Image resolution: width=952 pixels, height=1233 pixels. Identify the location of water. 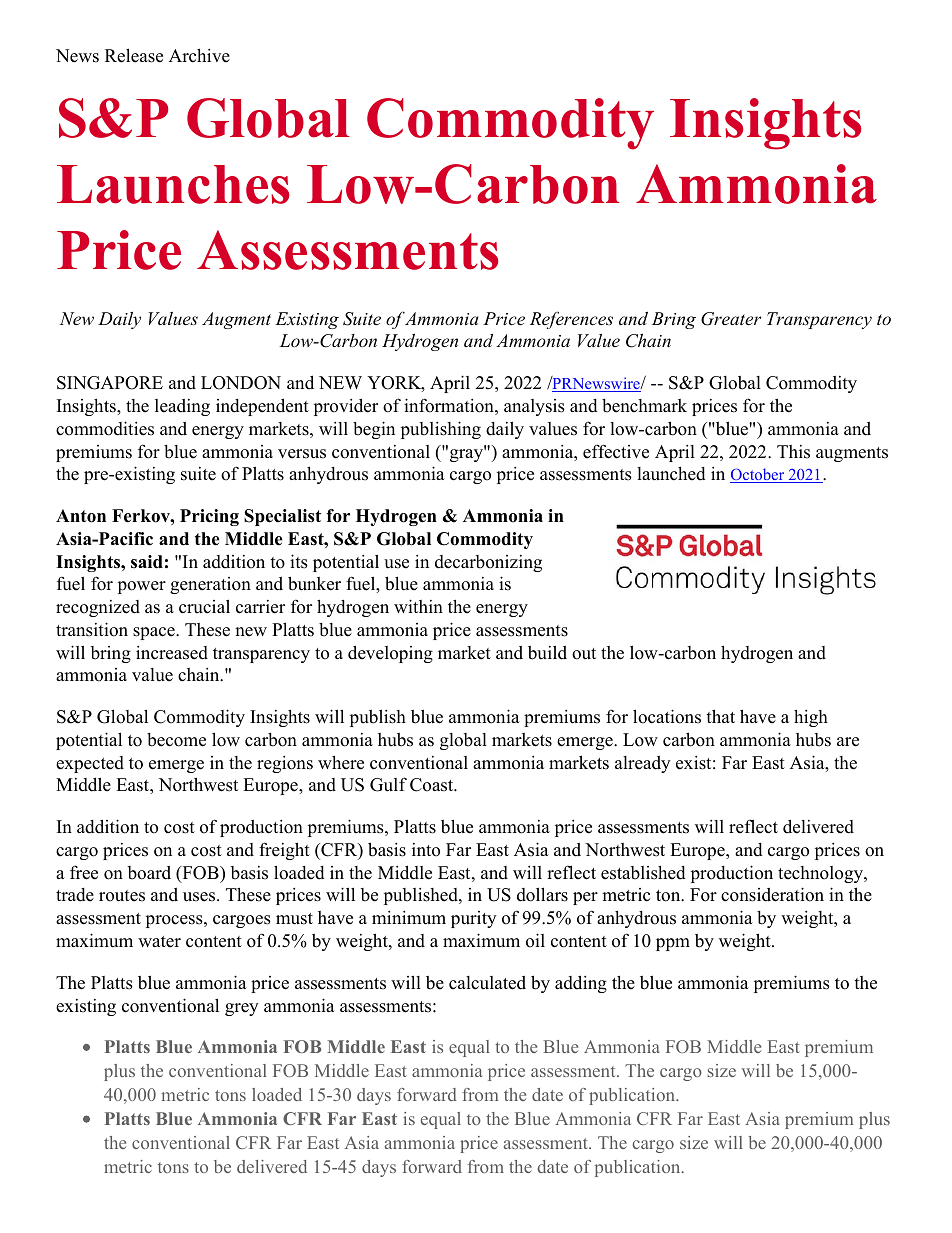
(159, 942).
